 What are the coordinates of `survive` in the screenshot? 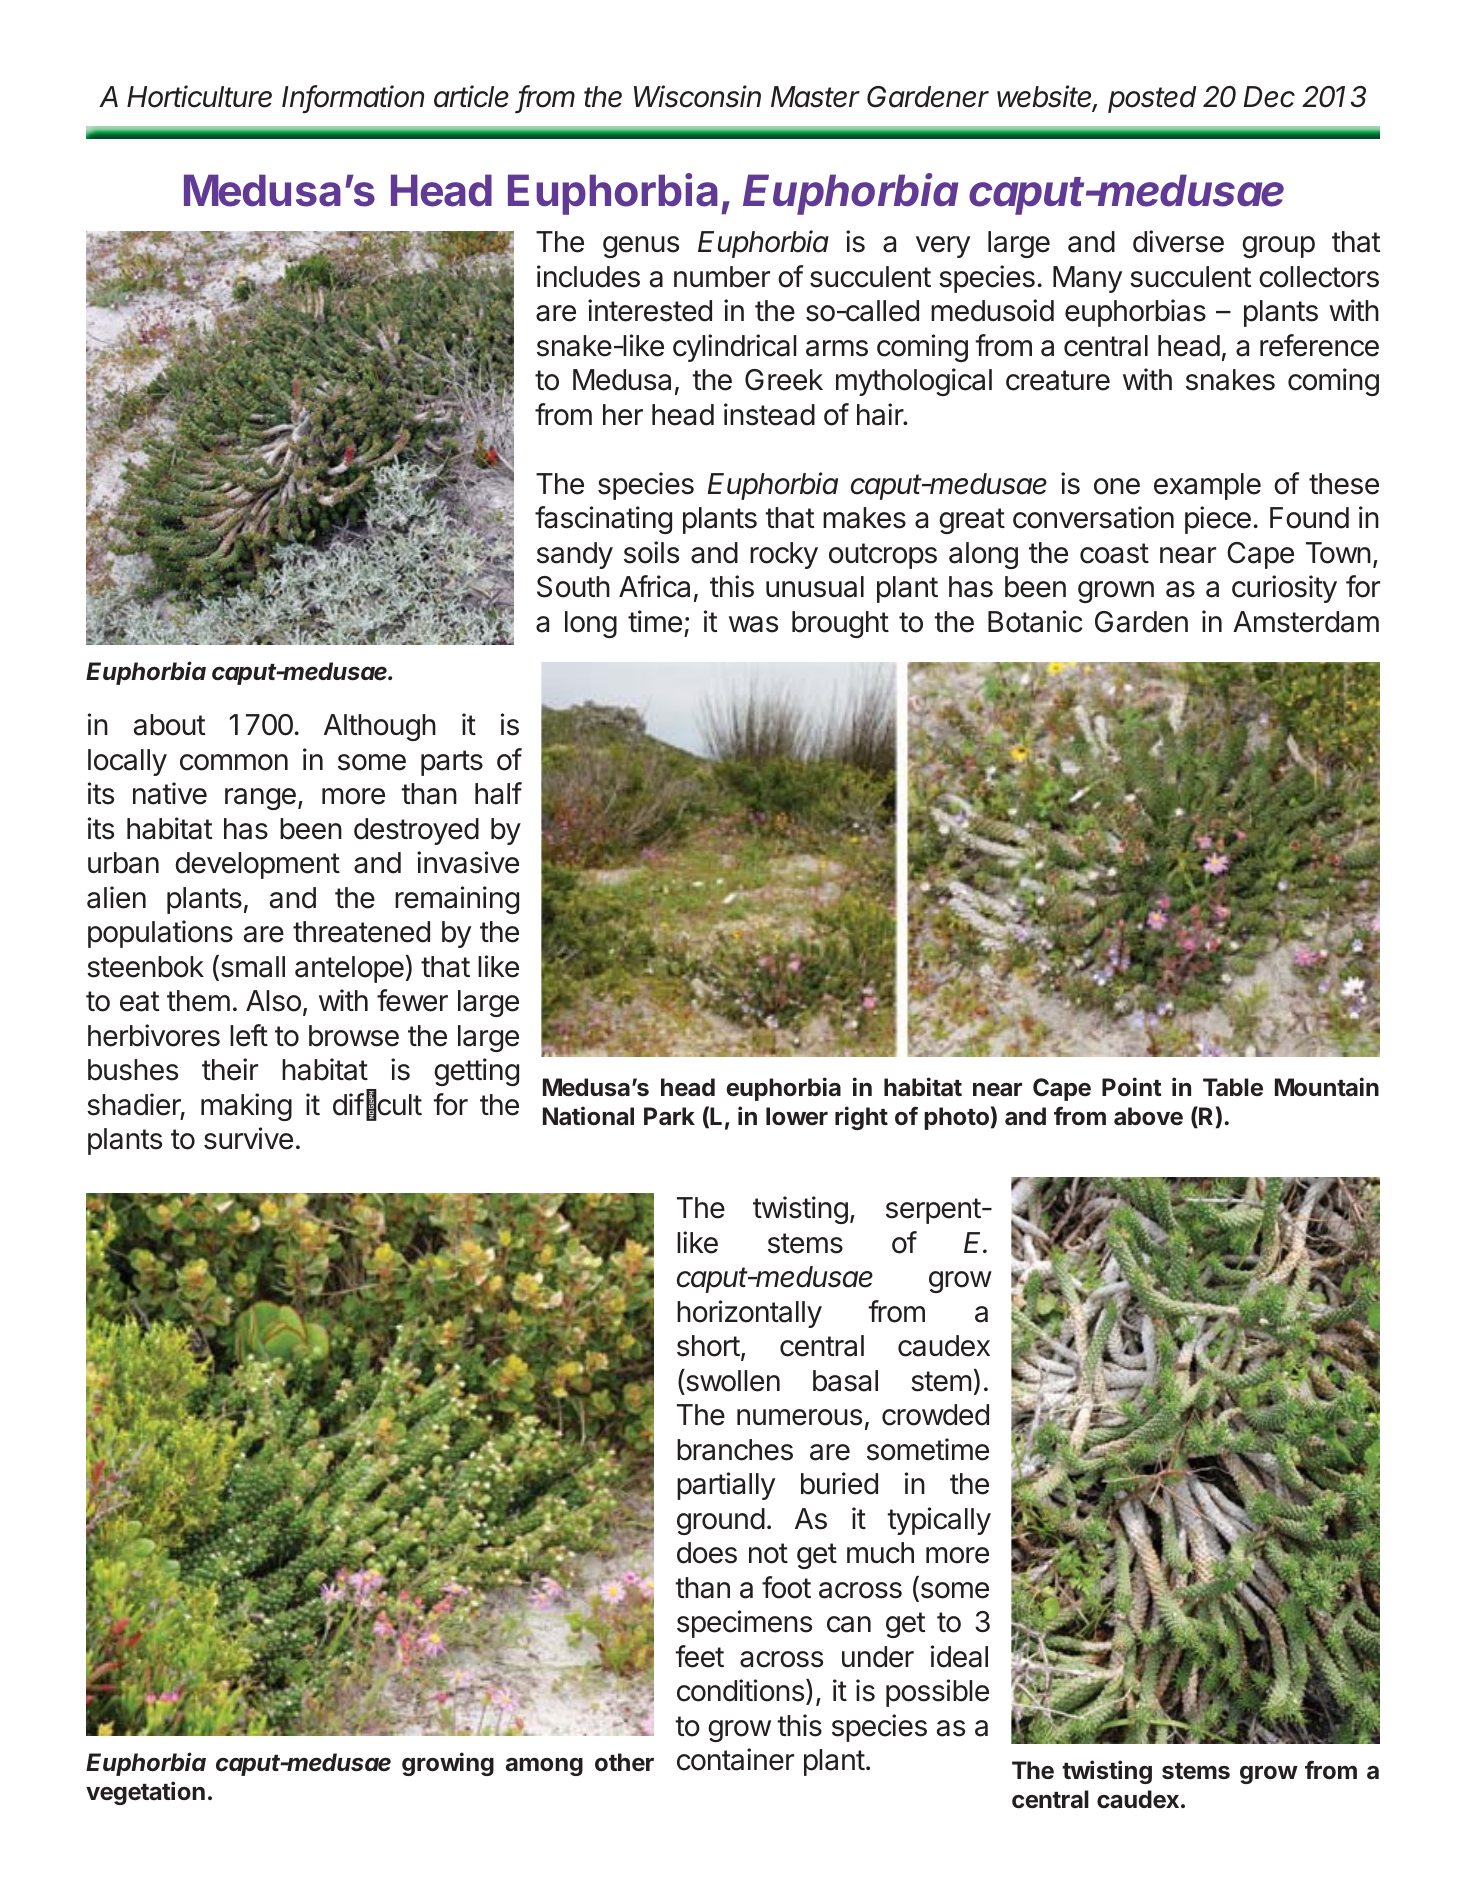 It's located at (248, 1138).
